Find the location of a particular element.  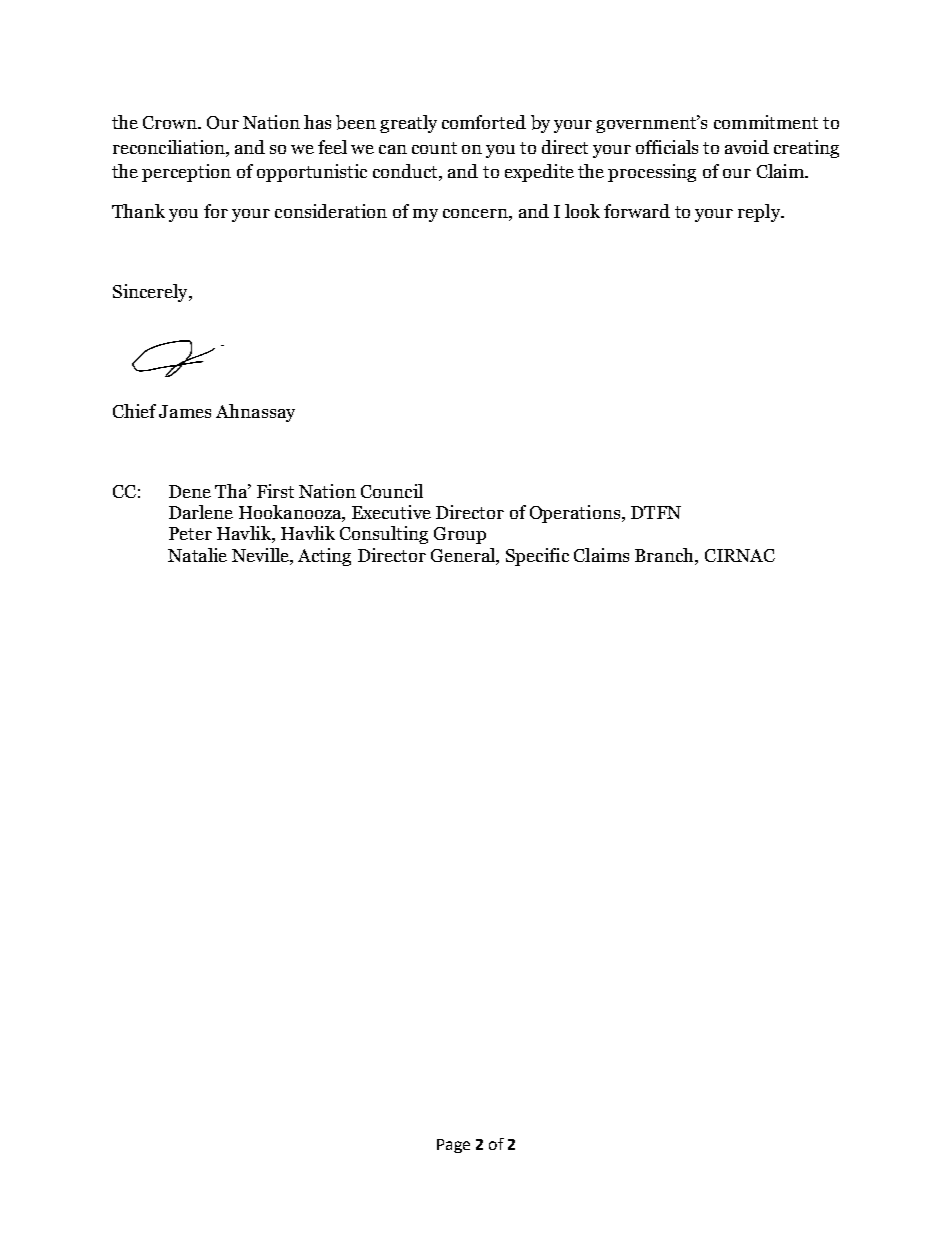

count is located at coordinates (434, 148).
